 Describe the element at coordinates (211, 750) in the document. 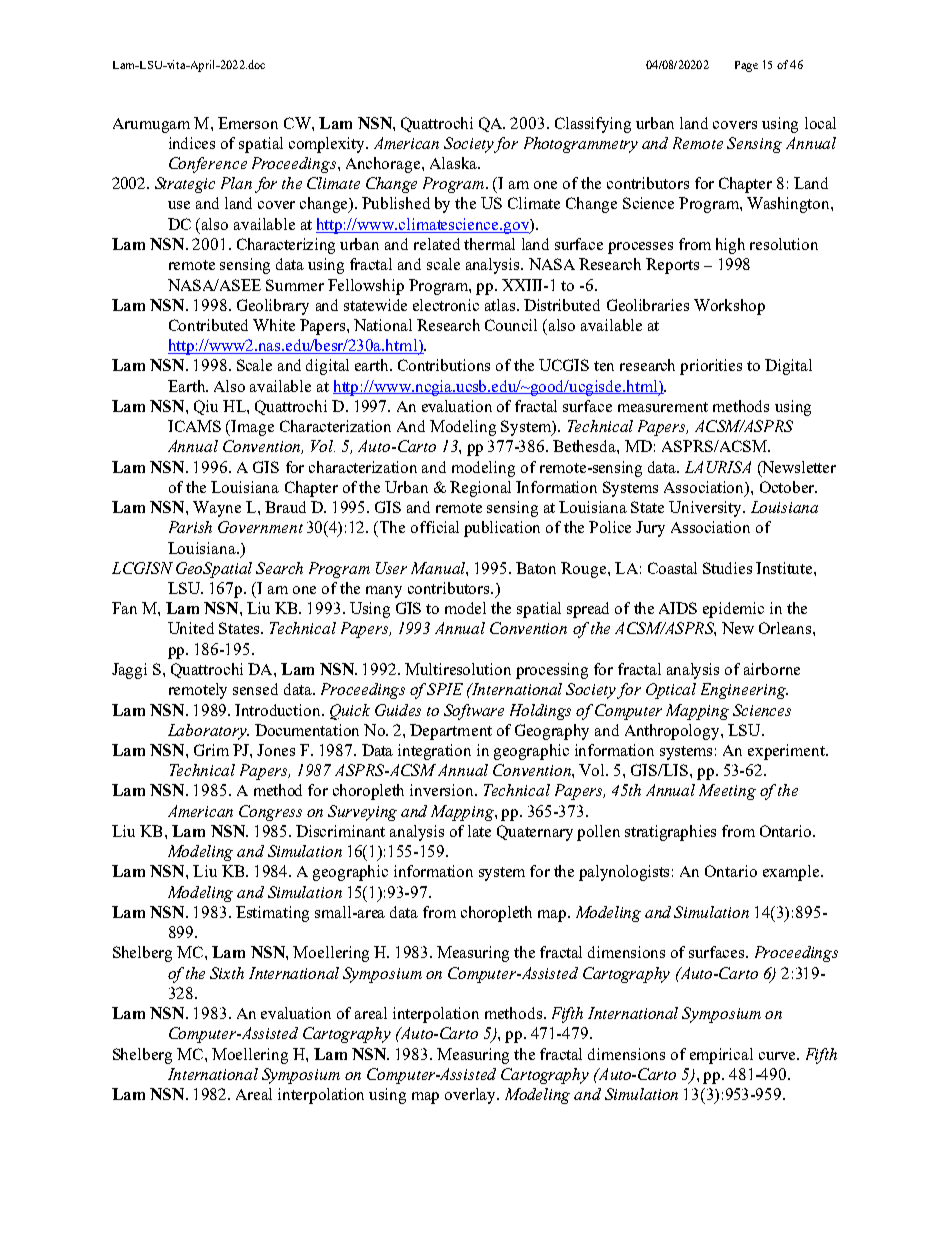

I see `Grim` at that location.
